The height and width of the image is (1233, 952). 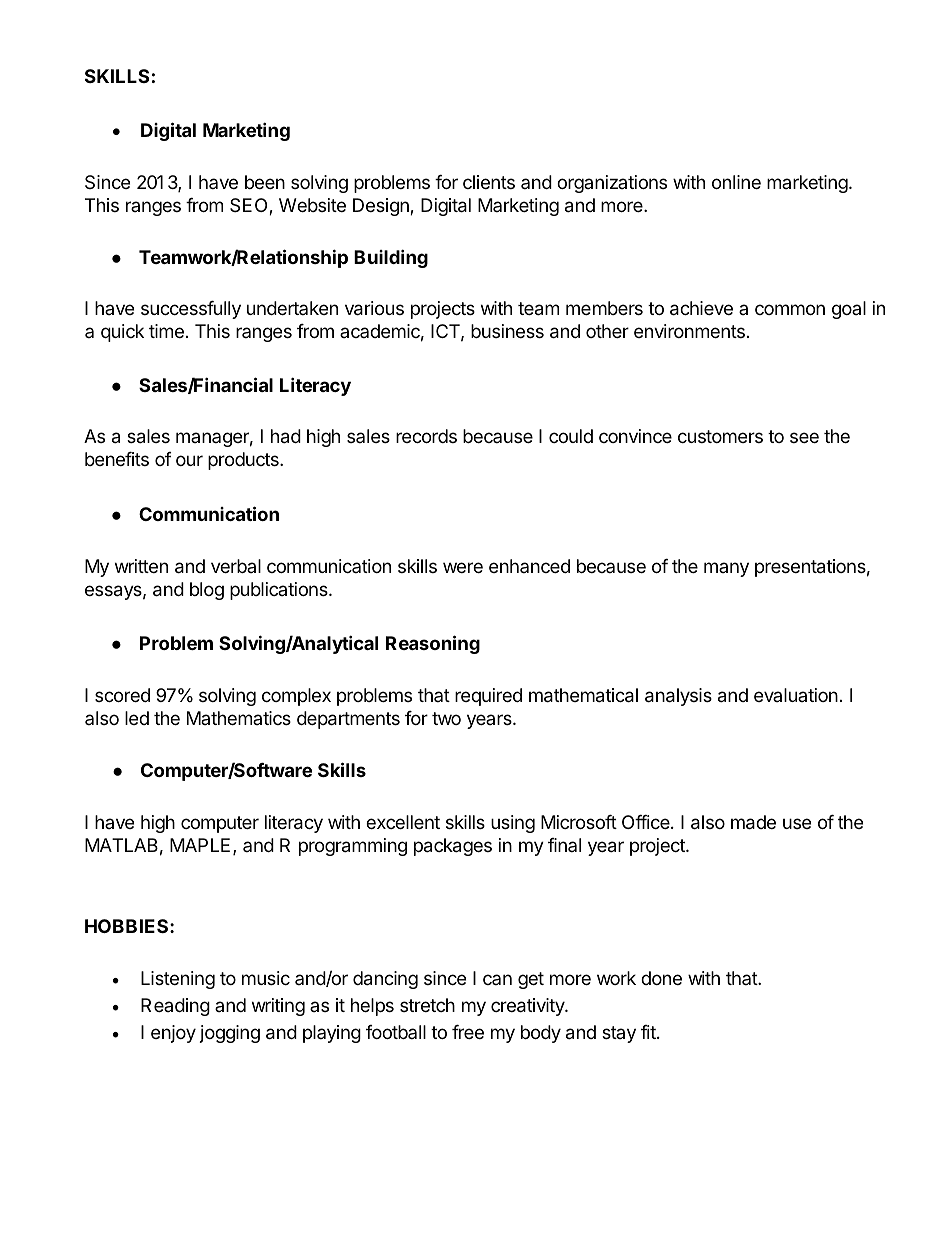 I want to click on blog, so click(x=207, y=591).
